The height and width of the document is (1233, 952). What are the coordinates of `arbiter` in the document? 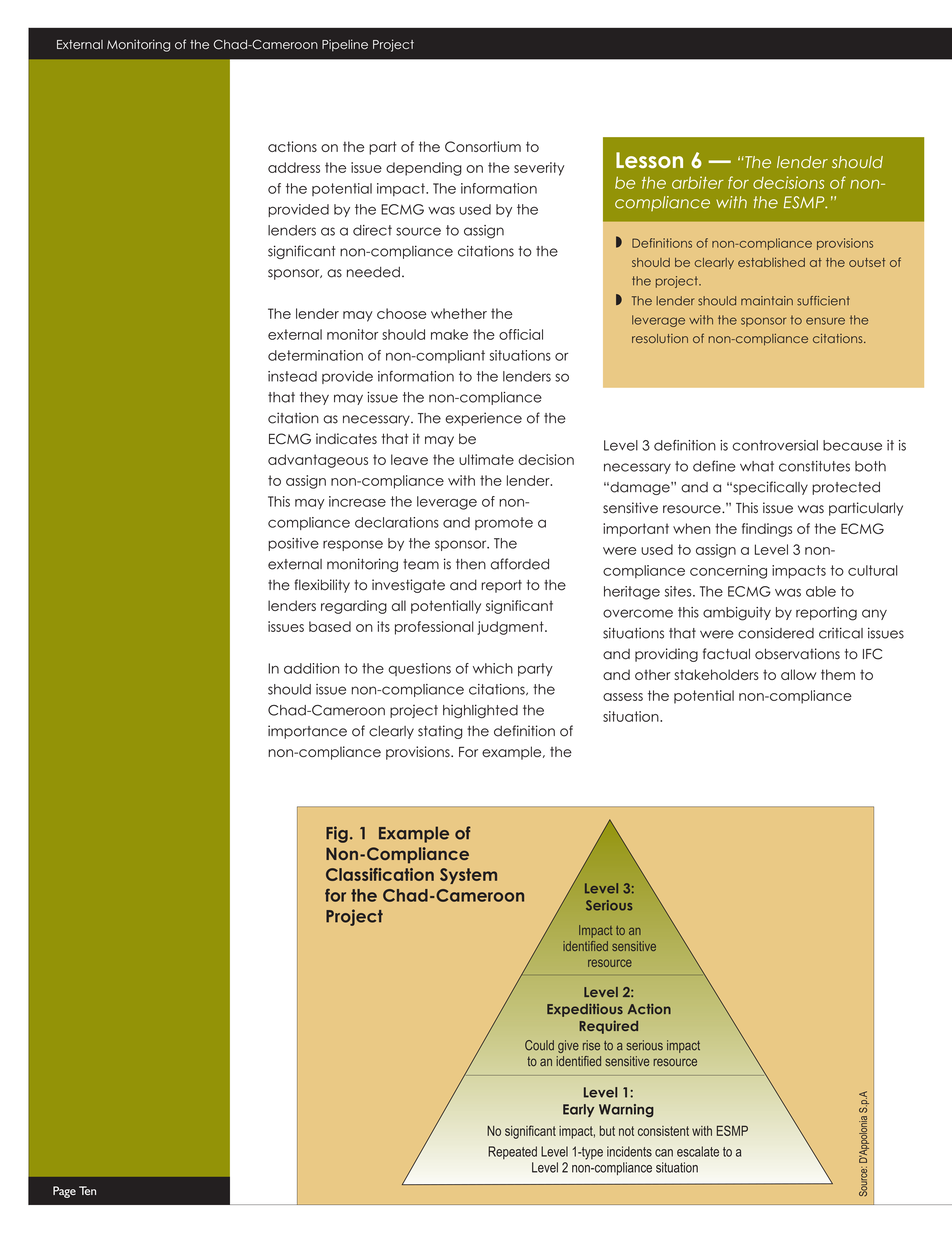 It's located at (698, 182).
